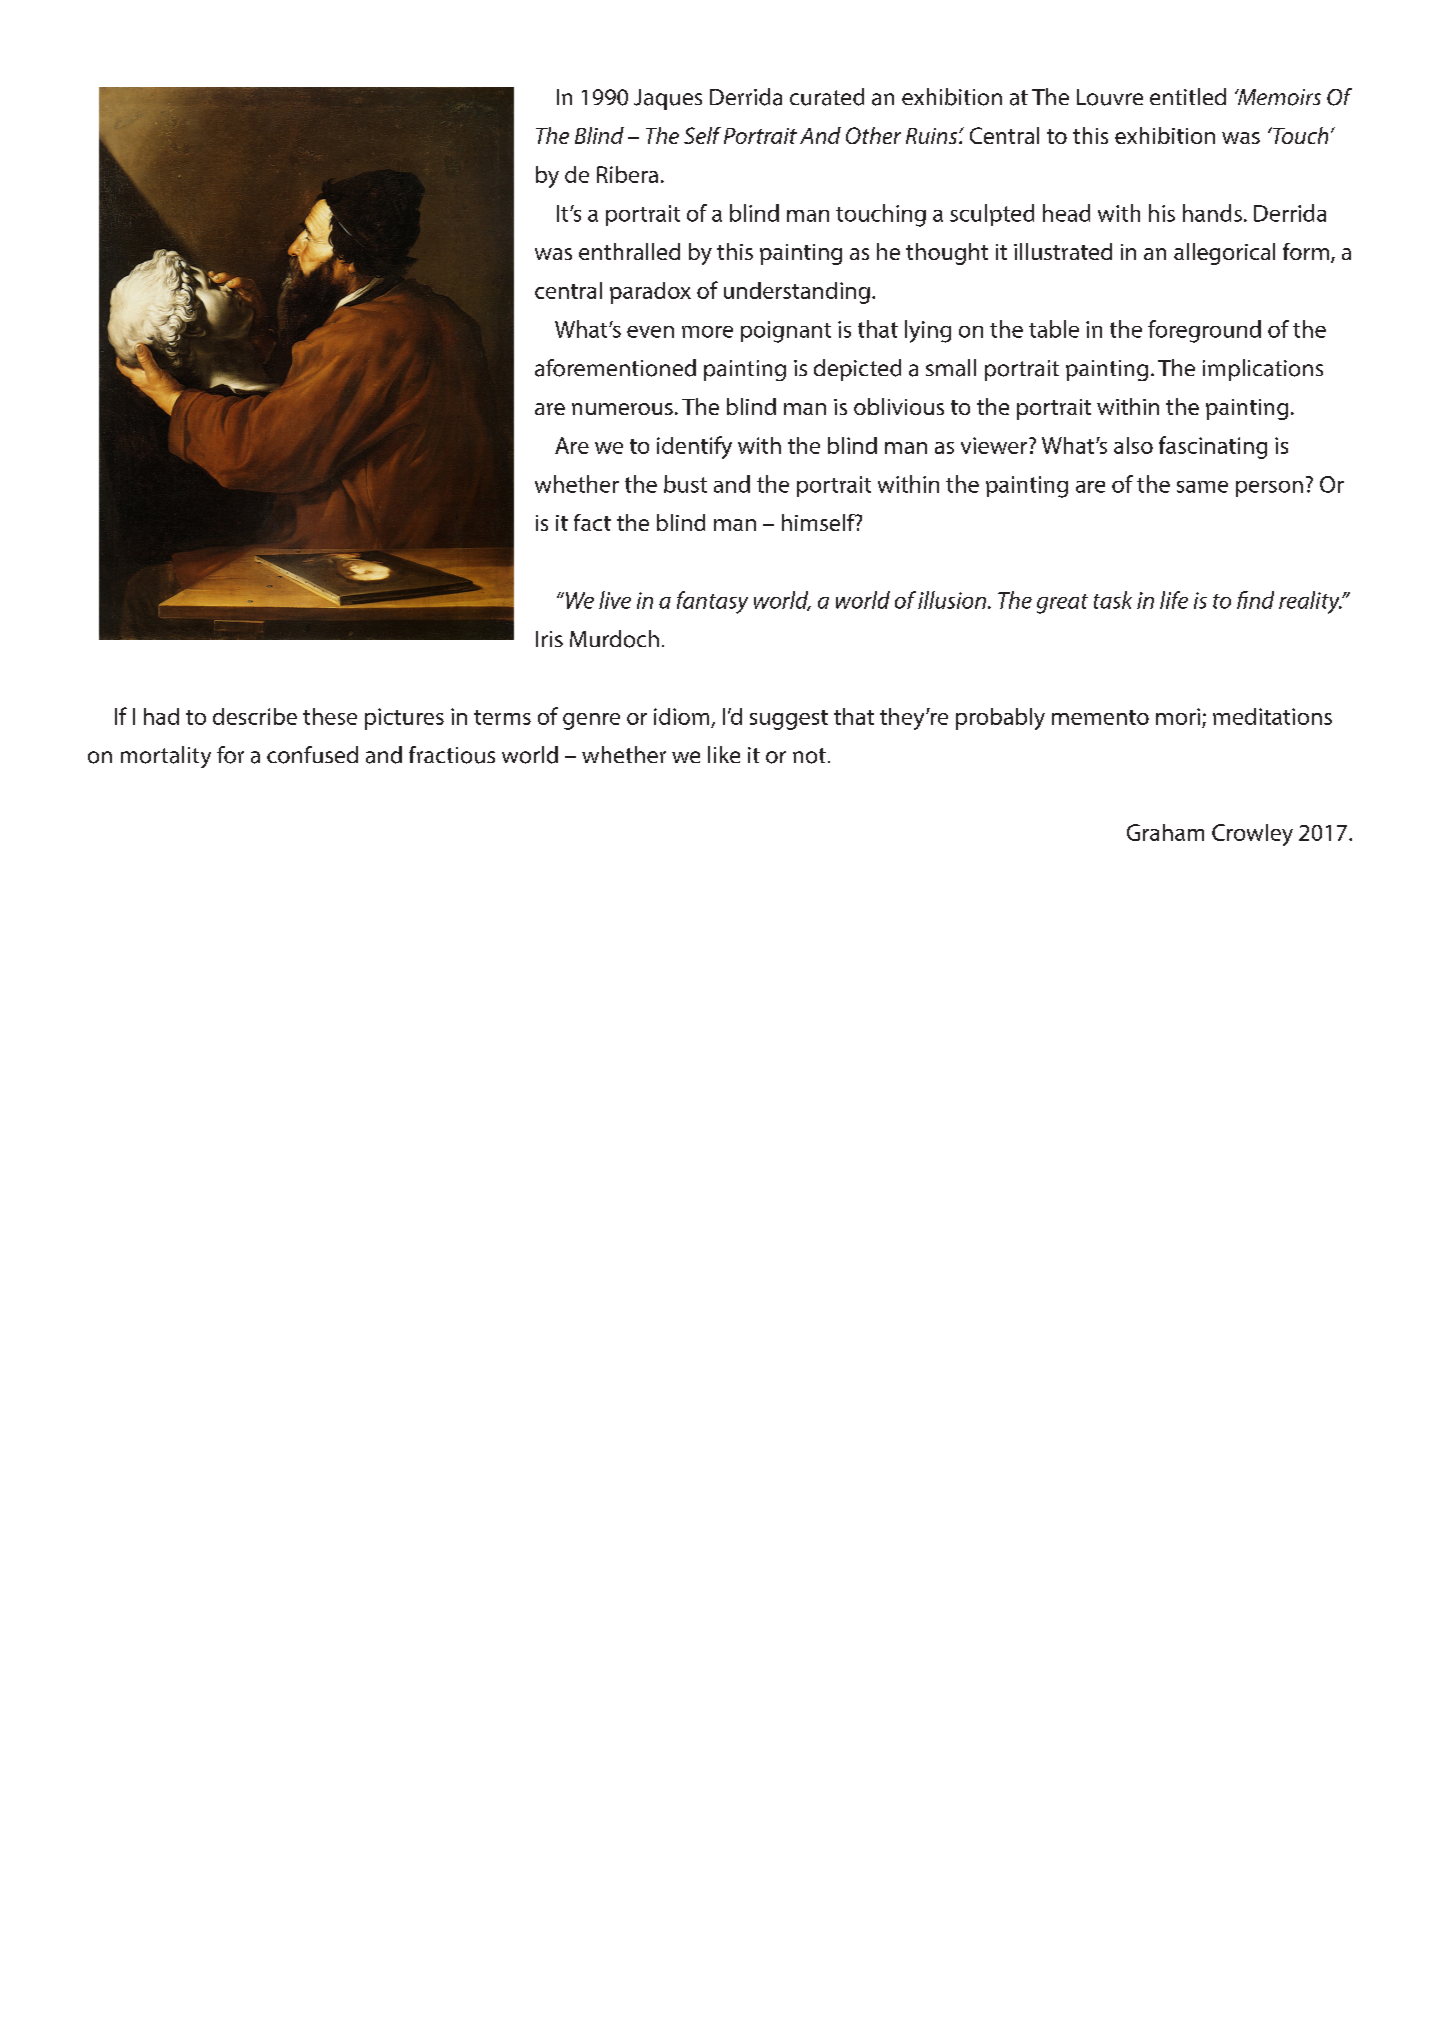 The width and height of the screenshot is (1440, 2037). I want to click on confused, so click(312, 755).
